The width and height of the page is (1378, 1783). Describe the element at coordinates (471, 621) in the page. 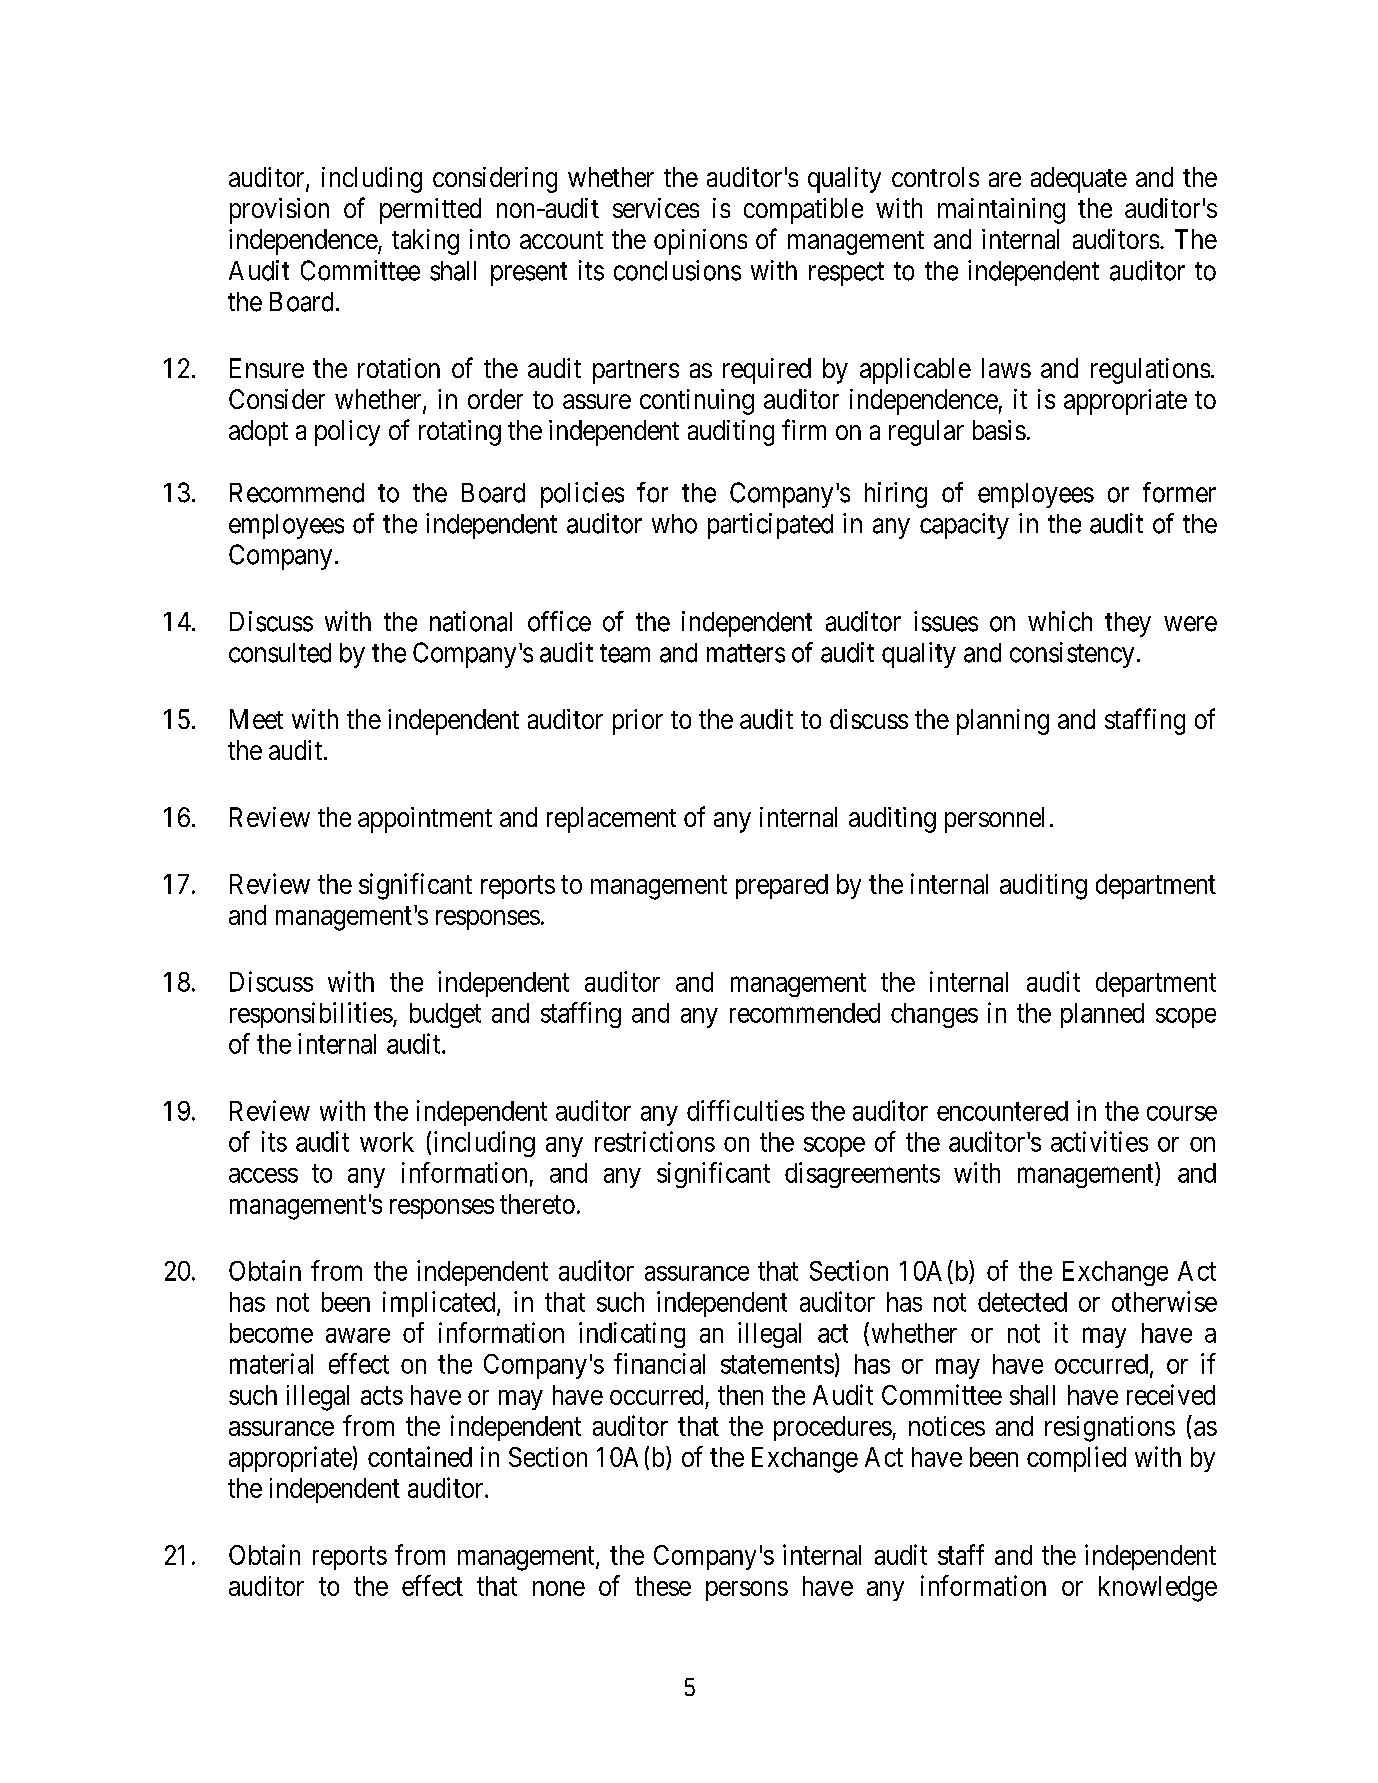

I see `national` at that location.
